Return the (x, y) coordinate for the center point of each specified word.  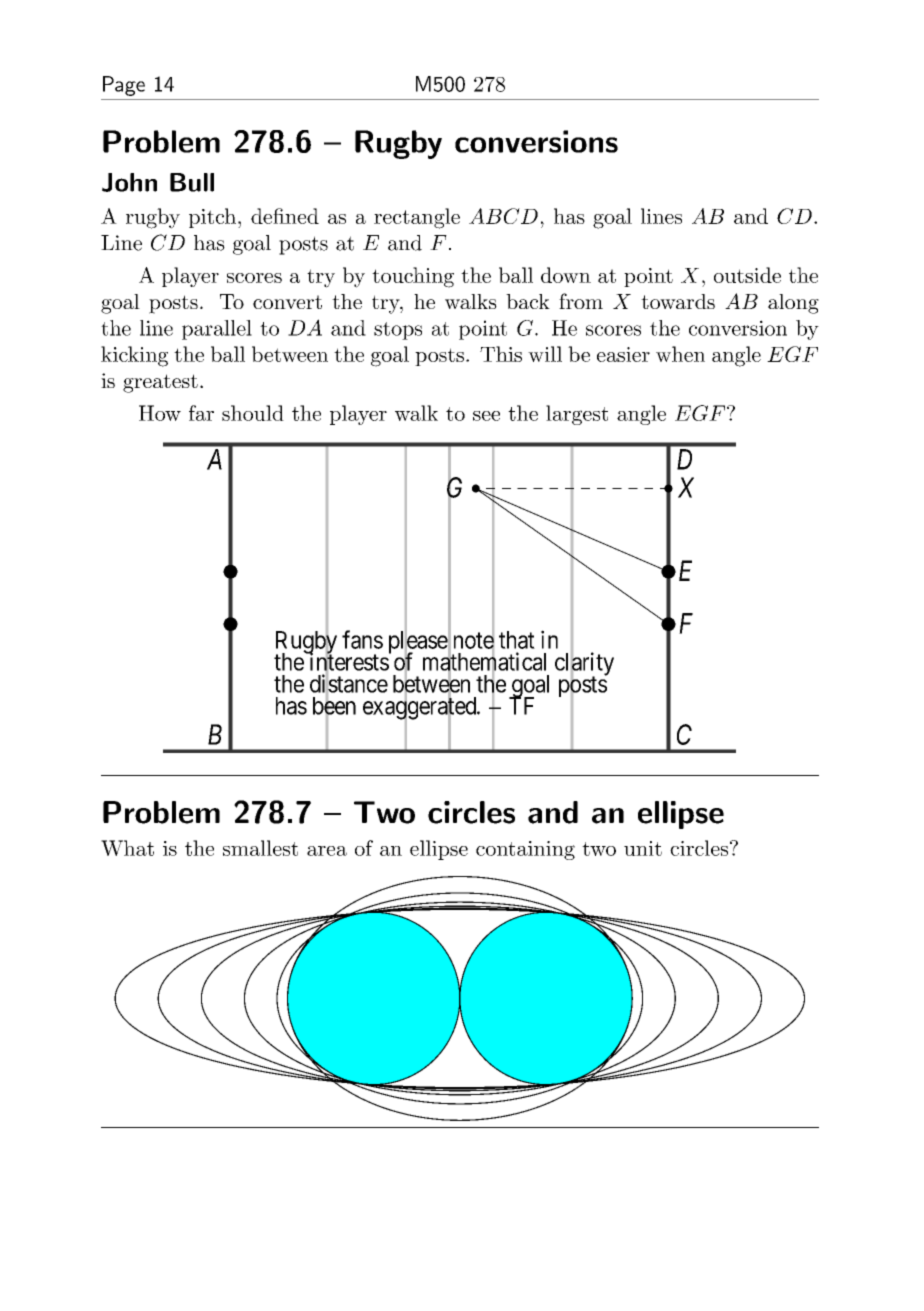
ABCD (503, 216)
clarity (584, 665)
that (517, 640)
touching (413, 277)
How (160, 413)
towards (678, 301)
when (680, 354)
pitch (212, 218)
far (201, 413)
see (486, 416)
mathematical (484, 662)
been (334, 706)
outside (747, 275)
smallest (260, 848)
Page (124, 86)
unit (643, 848)
